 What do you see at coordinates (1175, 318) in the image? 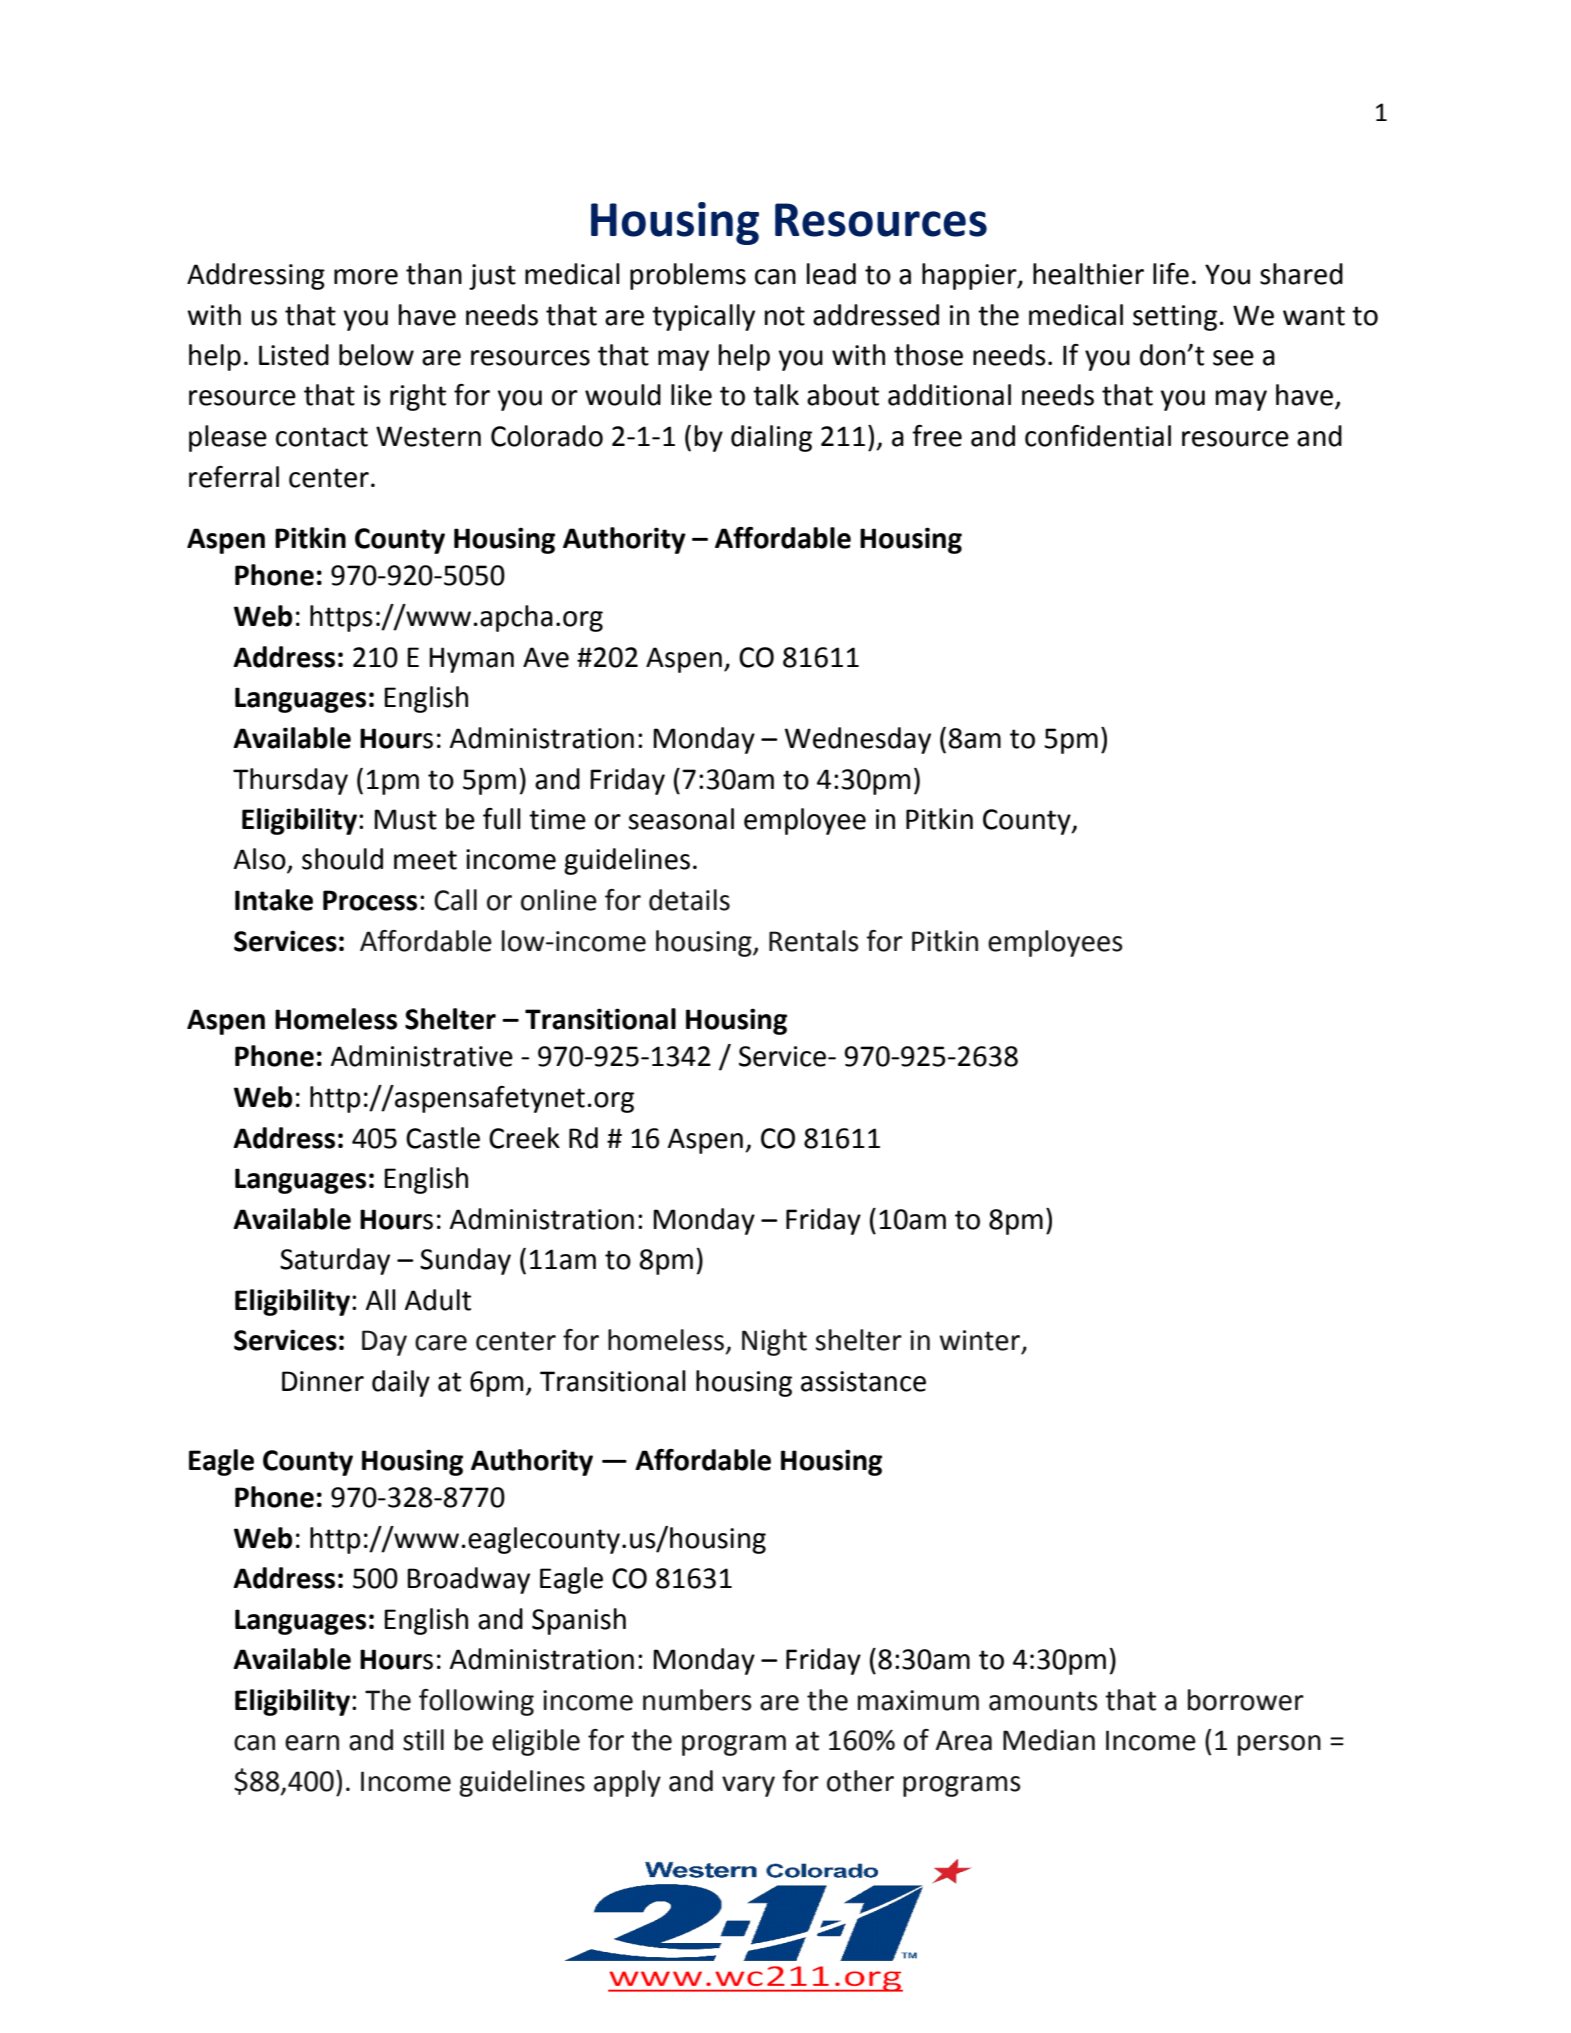
I see `setting` at bounding box center [1175, 318].
